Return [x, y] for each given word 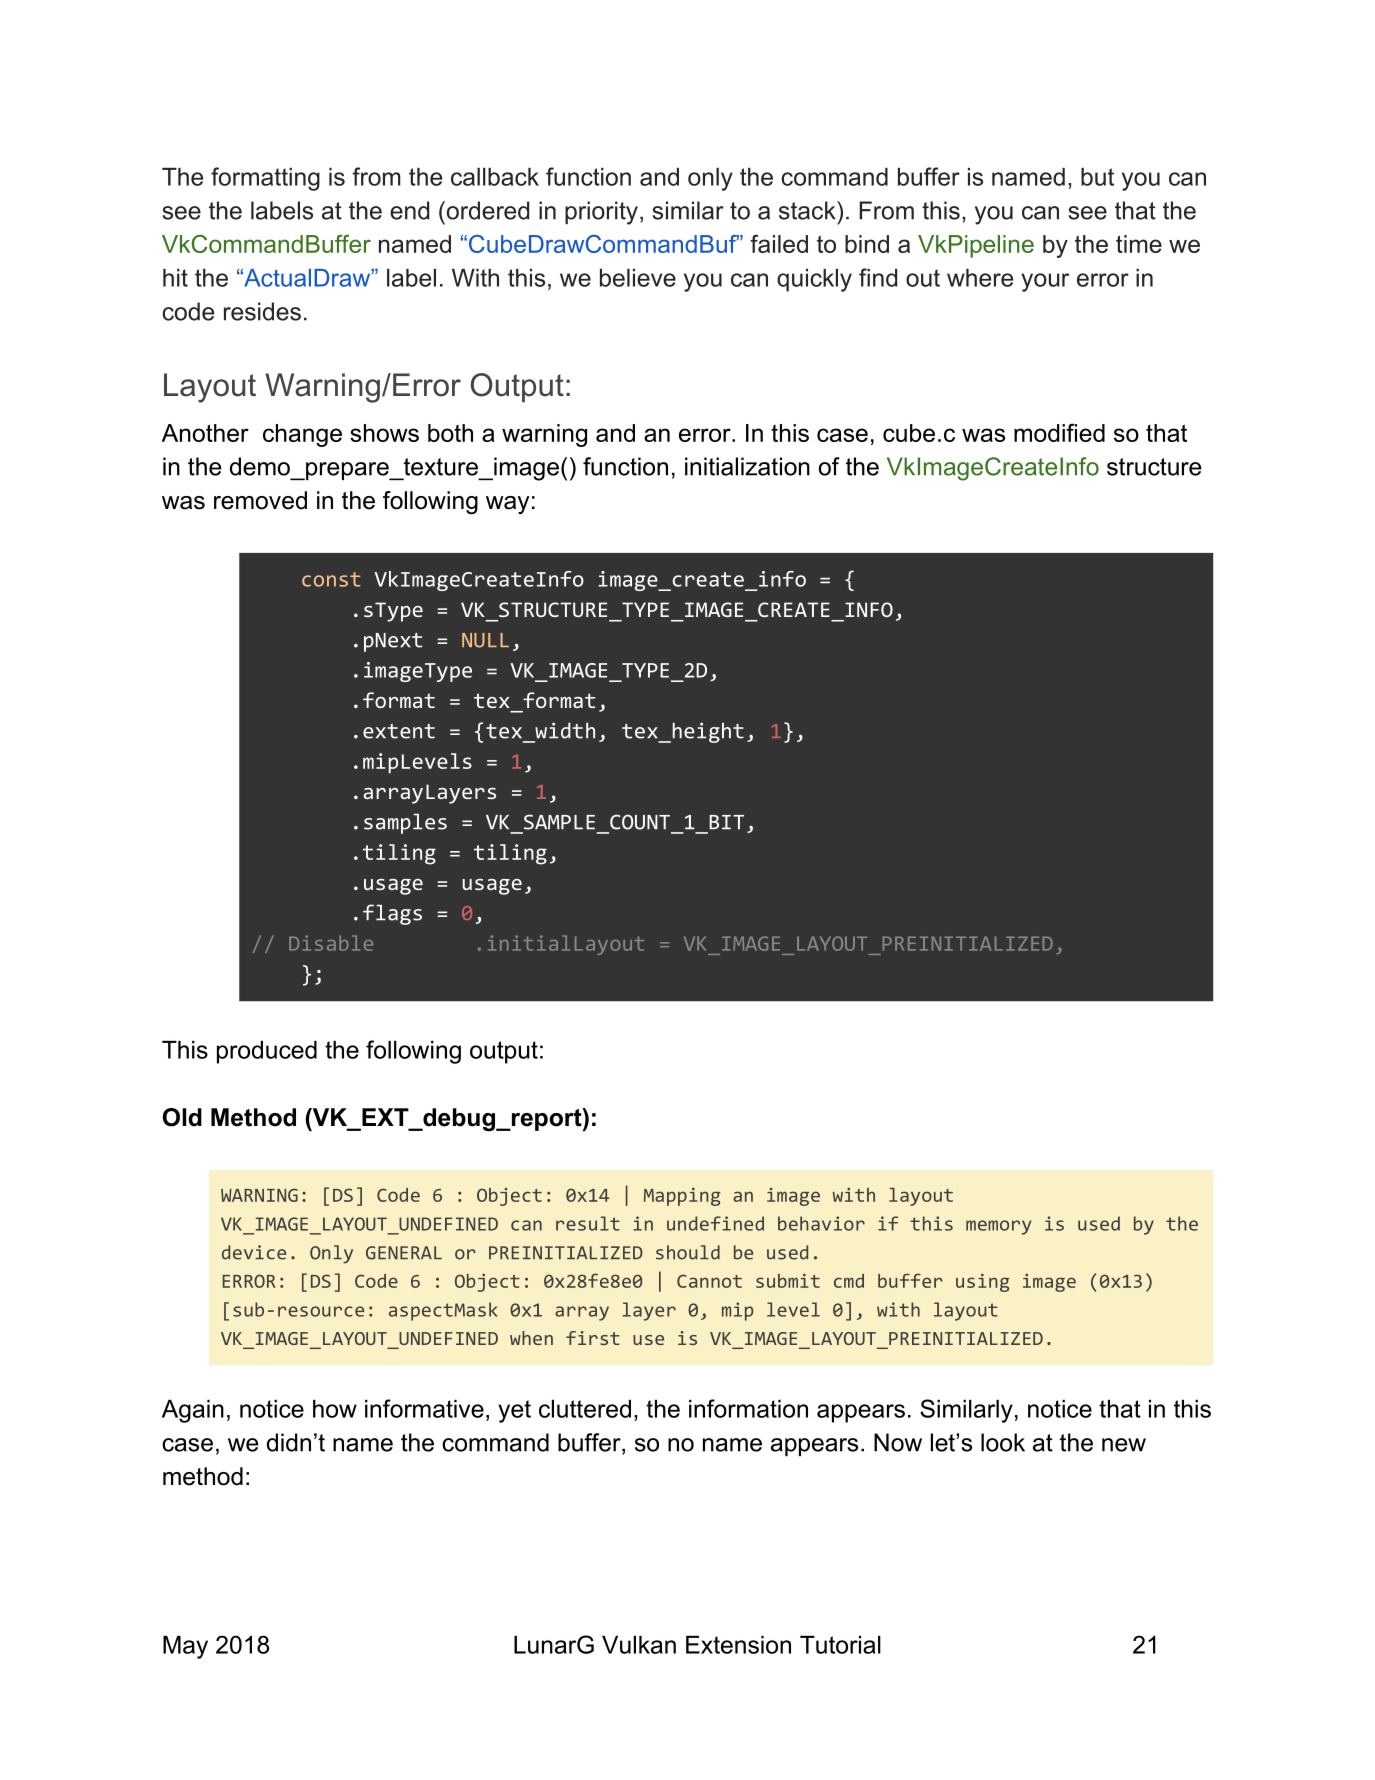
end [409, 210]
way [508, 505]
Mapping [682, 1197]
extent [399, 731]
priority [601, 213]
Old [182, 1117]
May [185, 1647]
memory [999, 1227]
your [1045, 282]
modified [1059, 432]
